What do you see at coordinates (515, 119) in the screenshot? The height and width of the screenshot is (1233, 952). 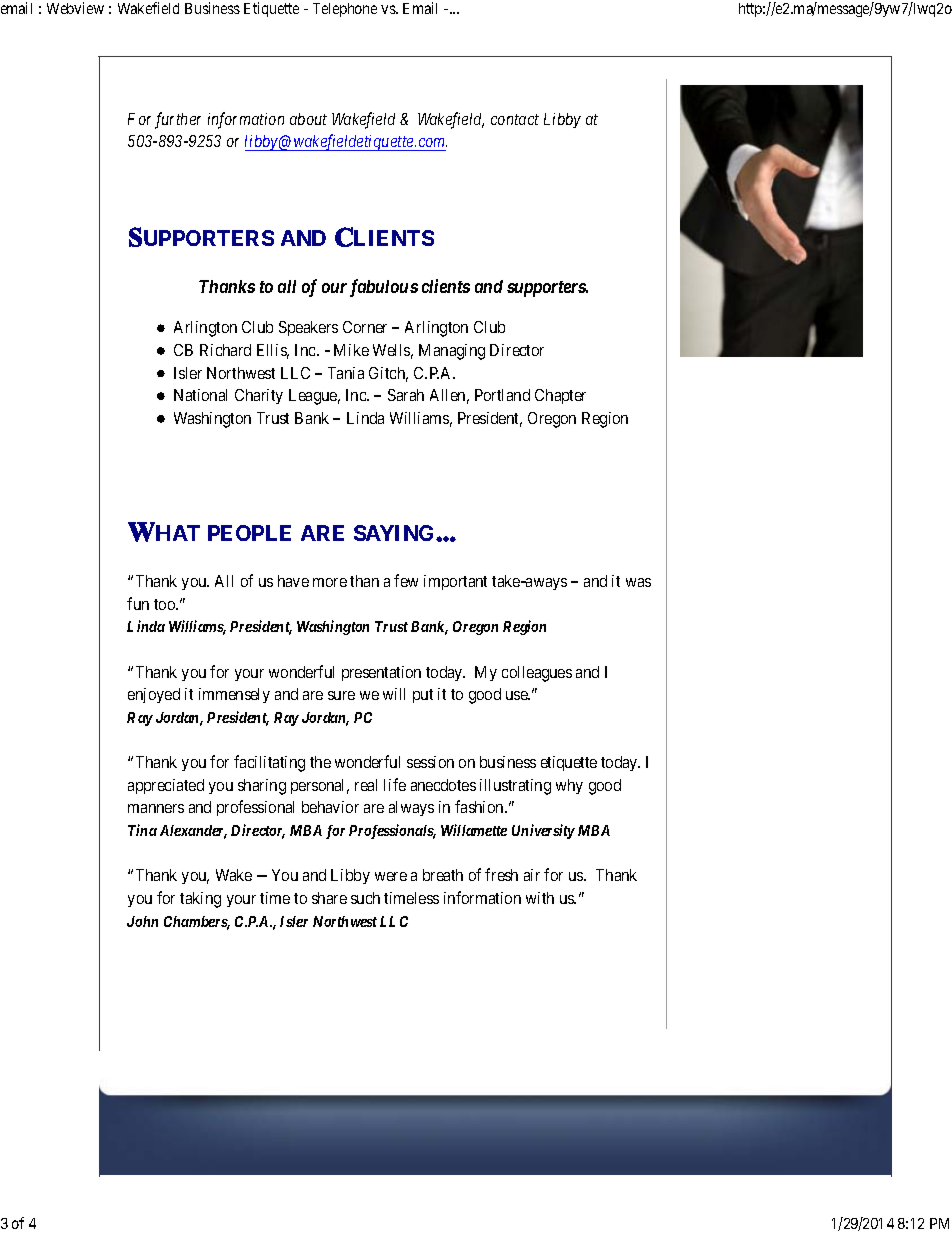 I see `contact` at bounding box center [515, 119].
